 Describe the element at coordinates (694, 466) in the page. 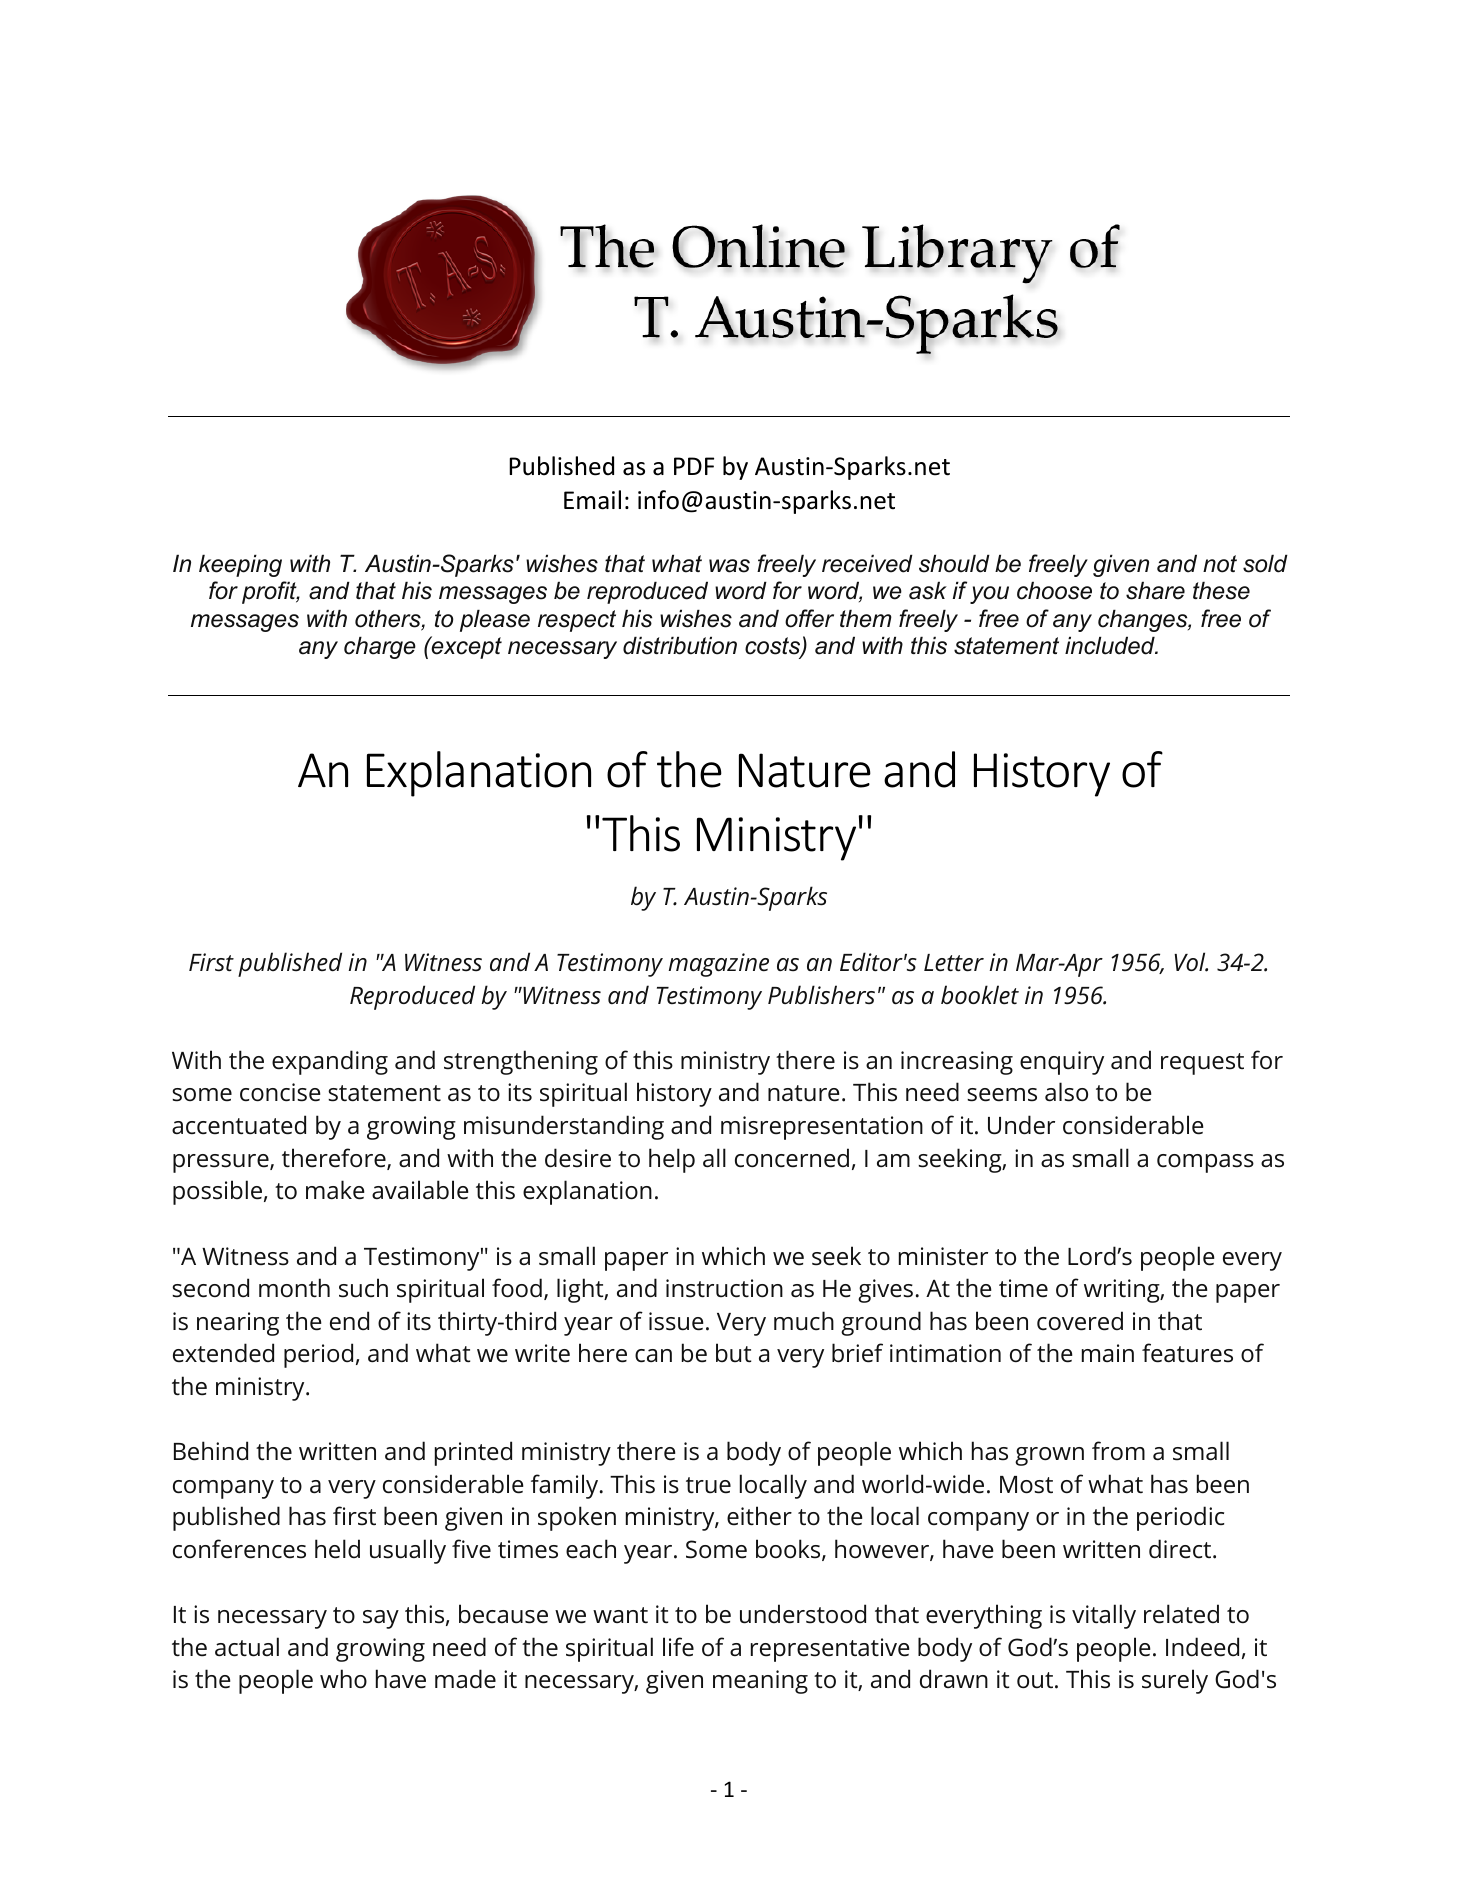

I see `PDF` at that location.
